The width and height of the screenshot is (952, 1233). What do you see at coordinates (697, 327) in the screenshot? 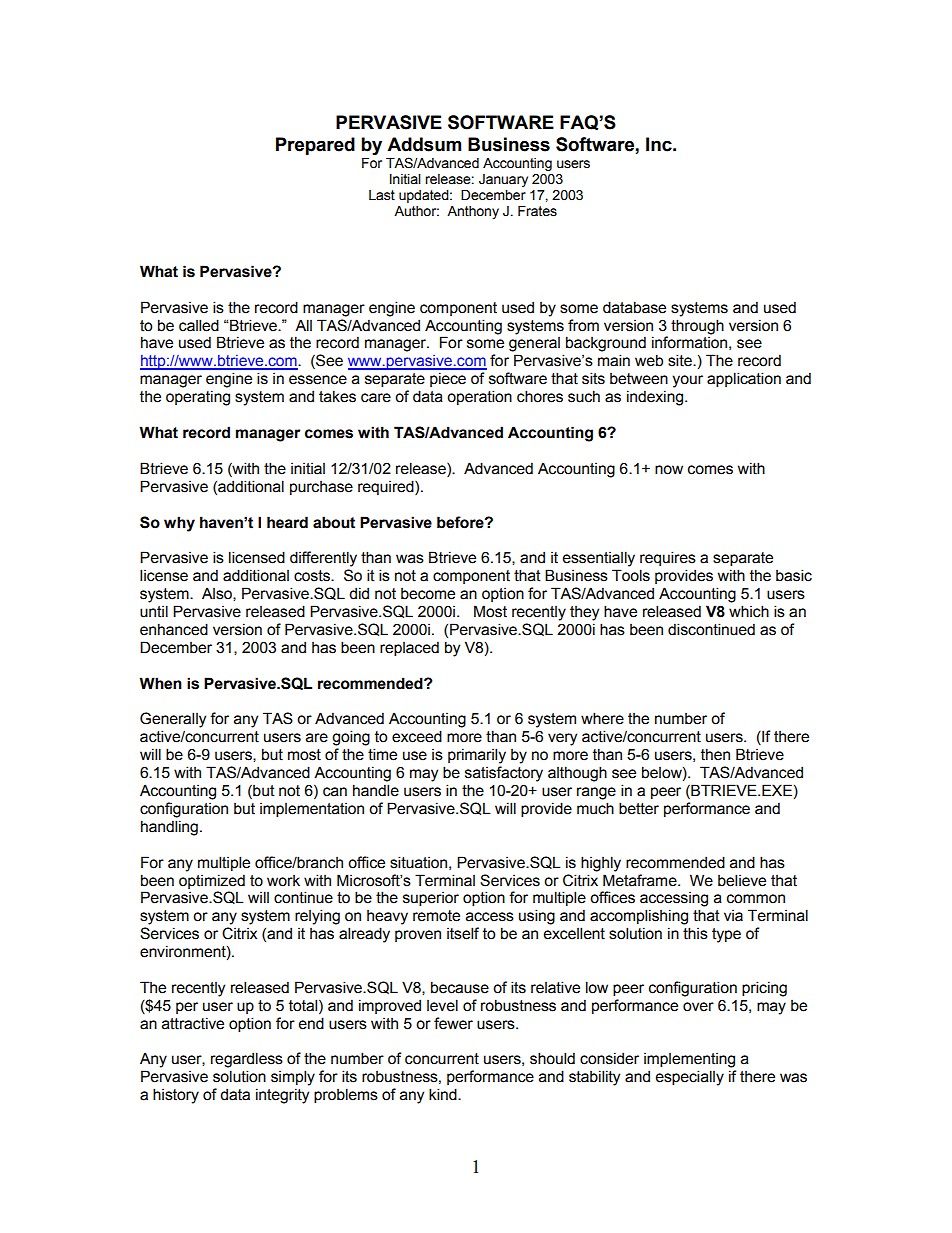
I see `through` at bounding box center [697, 327].
